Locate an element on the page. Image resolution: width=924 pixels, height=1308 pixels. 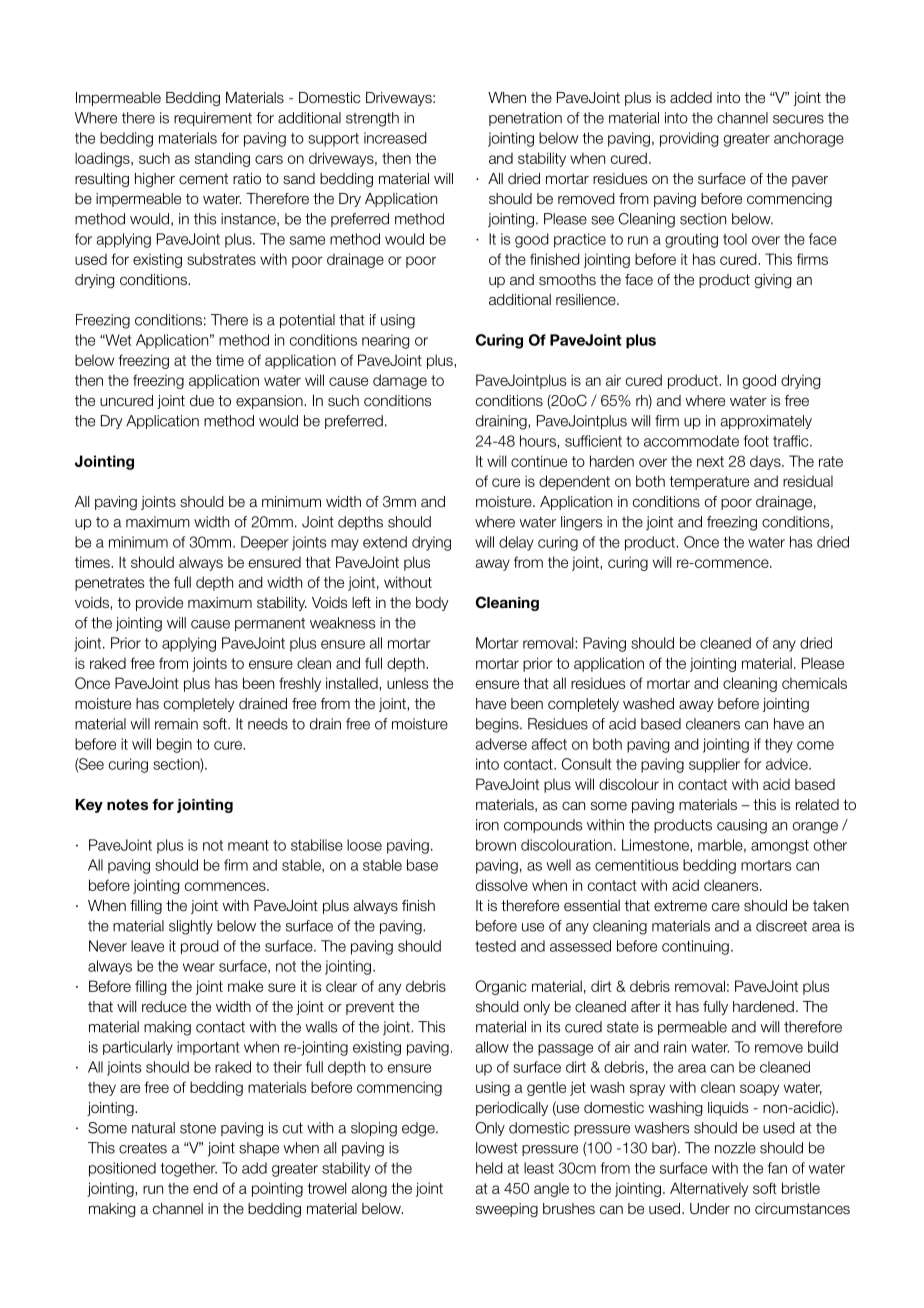
increased is located at coordinates (395, 138).
